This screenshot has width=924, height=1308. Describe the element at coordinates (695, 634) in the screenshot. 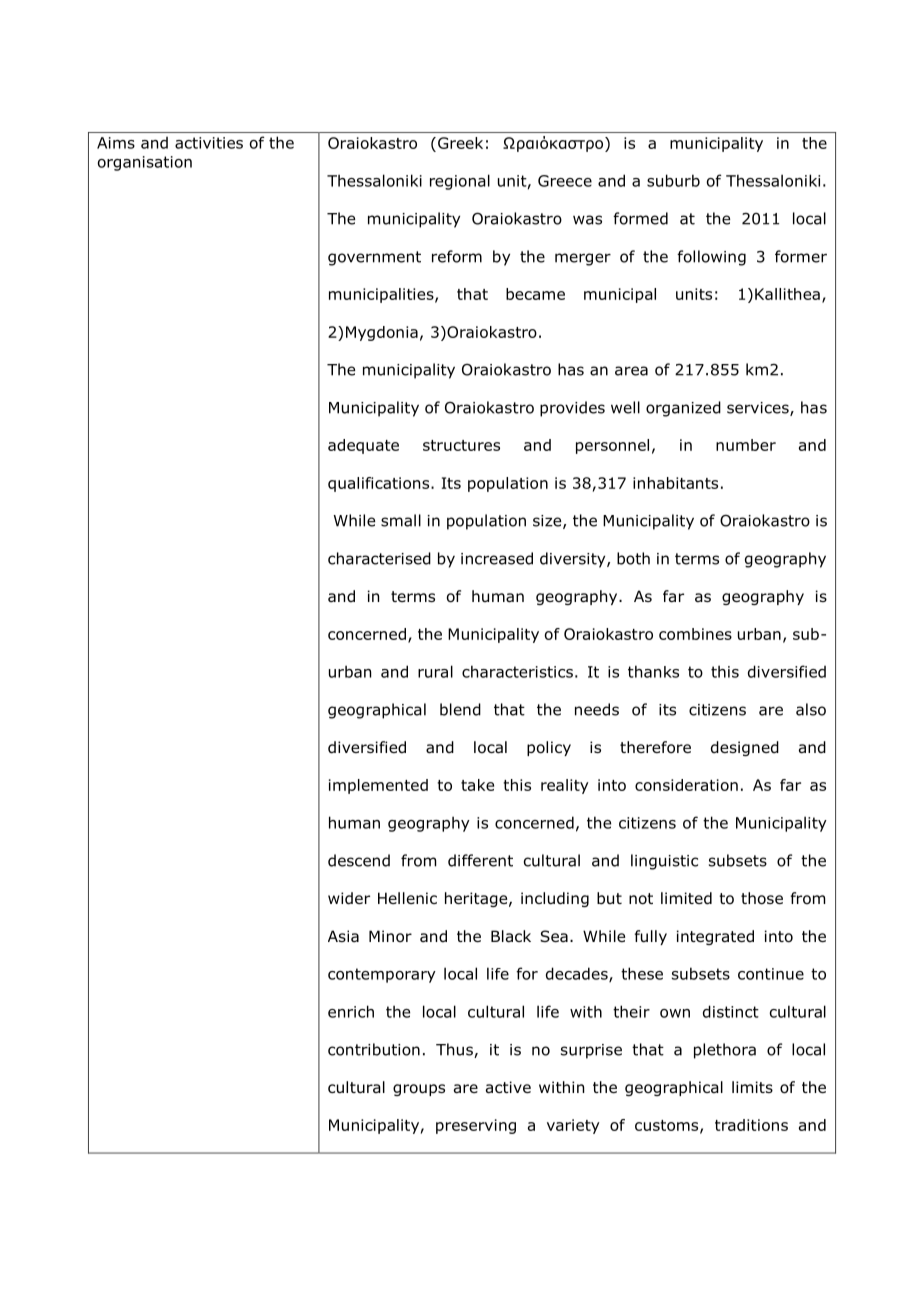

I see `combines` at that location.
